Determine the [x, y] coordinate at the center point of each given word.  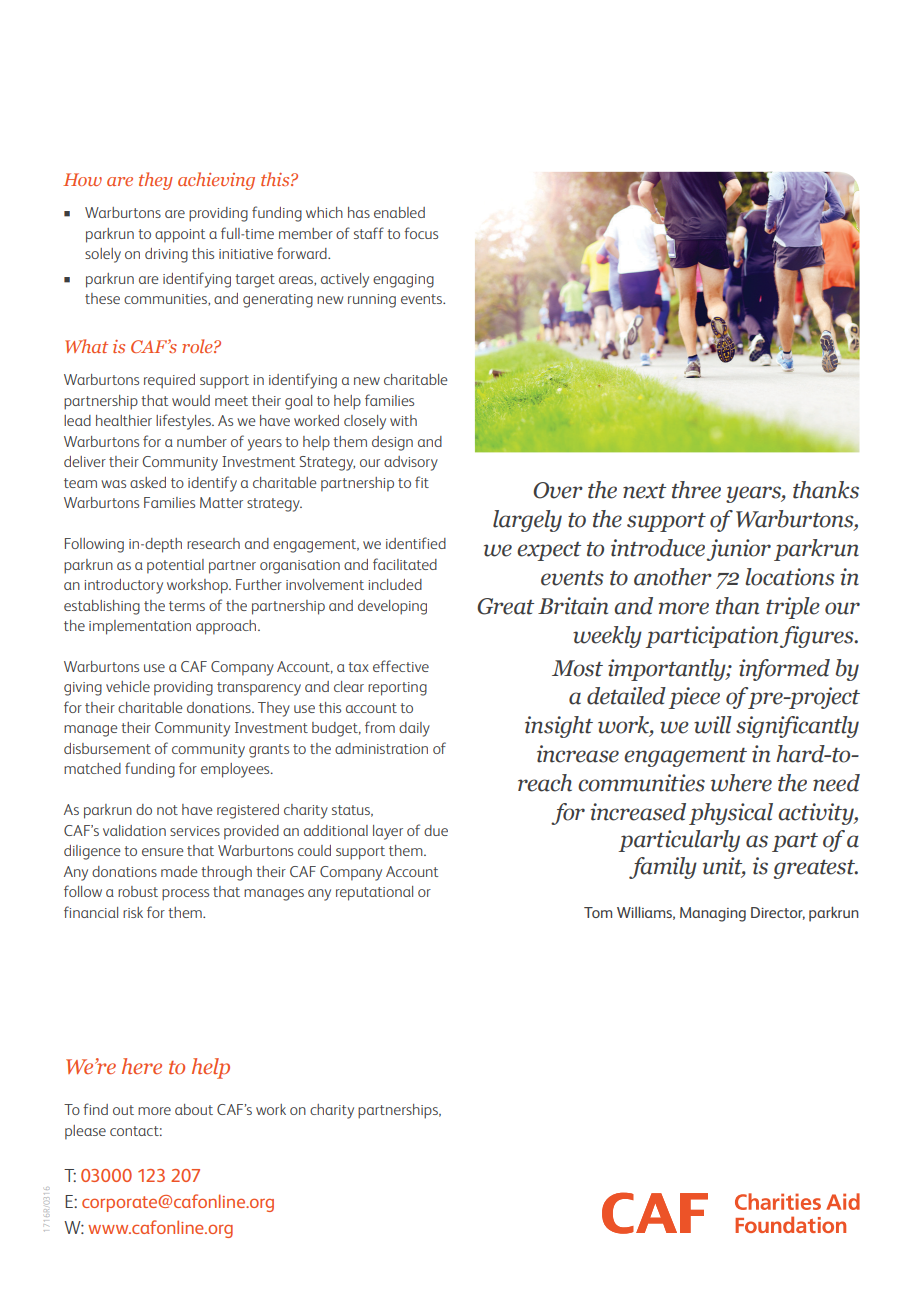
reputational [374, 893]
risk [133, 912]
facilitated [405, 564]
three [696, 490]
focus [421, 233]
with [403, 420]
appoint [180, 236]
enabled [399, 212]
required [169, 381]
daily [414, 729]
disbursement [107, 748]
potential [175, 566]
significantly [797, 727]
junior [739, 550]
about [194, 1109]
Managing [713, 914]
